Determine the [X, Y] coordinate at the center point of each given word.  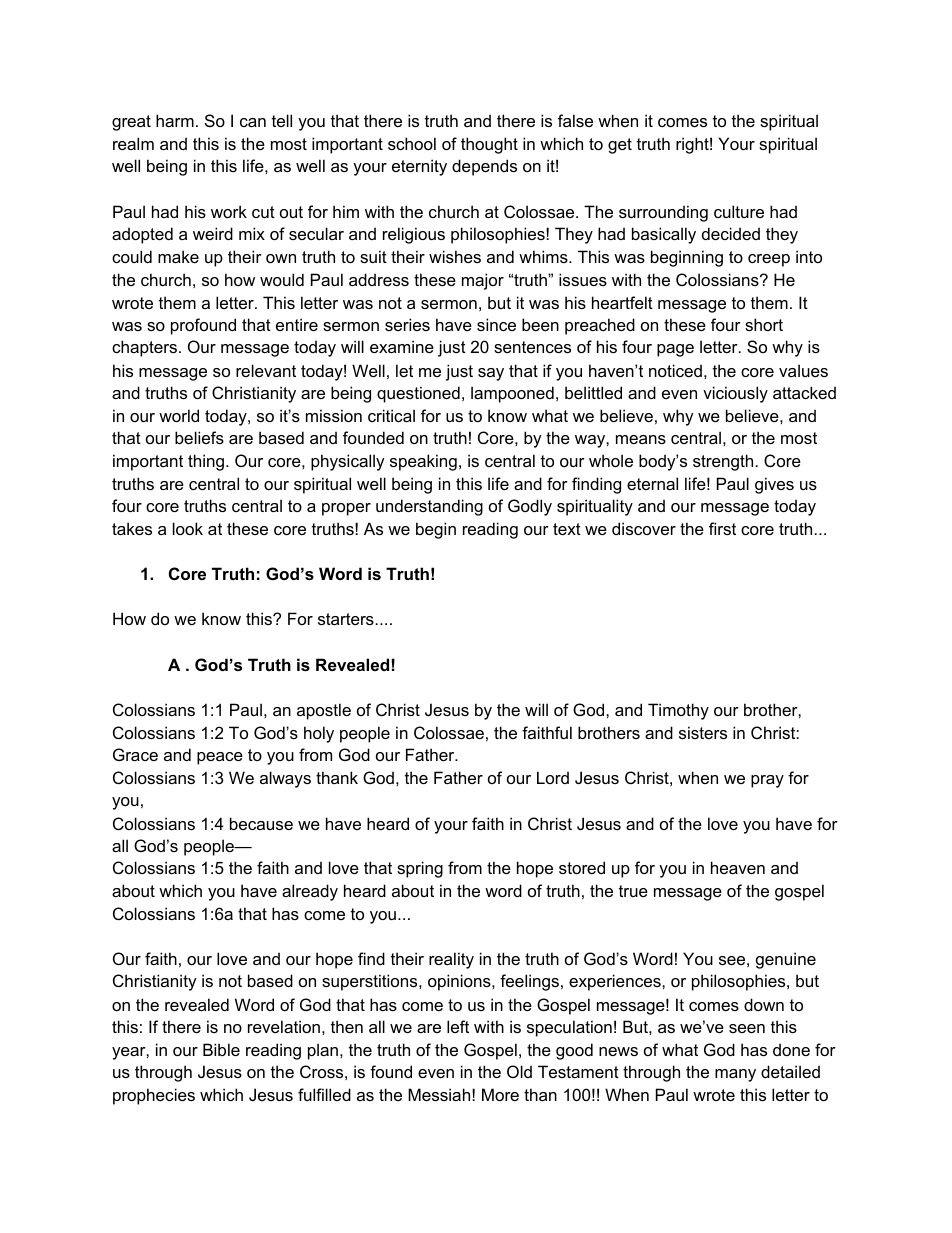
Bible [221, 1049]
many [735, 1075]
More [500, 1094]
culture [739, 211]
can [253, 122]
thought [489, 145]
